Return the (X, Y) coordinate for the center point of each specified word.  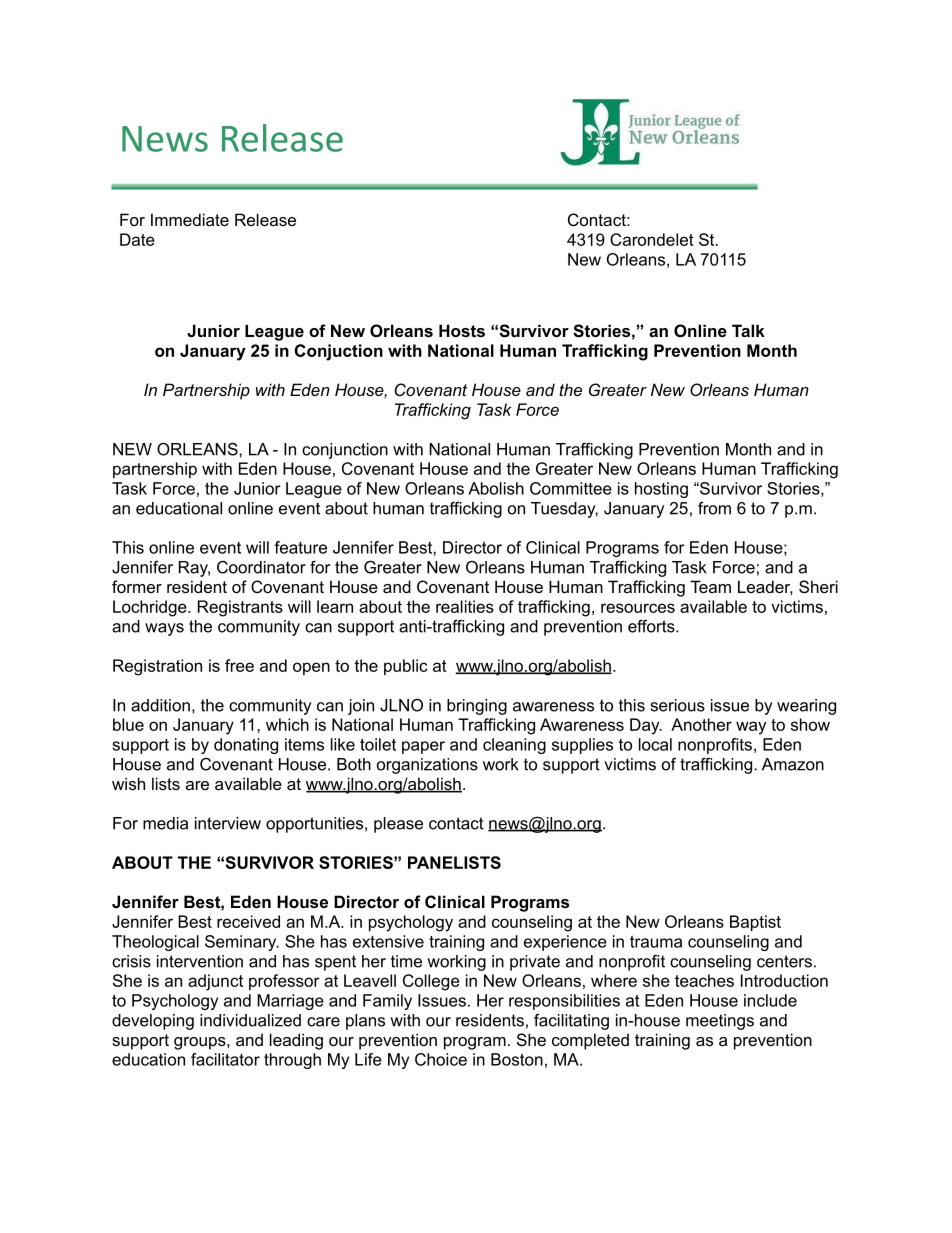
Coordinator (261, 567)
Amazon (793, 764)
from (714, 508)
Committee (571, 488)
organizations (427, 766)
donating (246, 746)
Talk (748, 330)
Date (137, 239)
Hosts (462, 330)
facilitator (225, 1059)
